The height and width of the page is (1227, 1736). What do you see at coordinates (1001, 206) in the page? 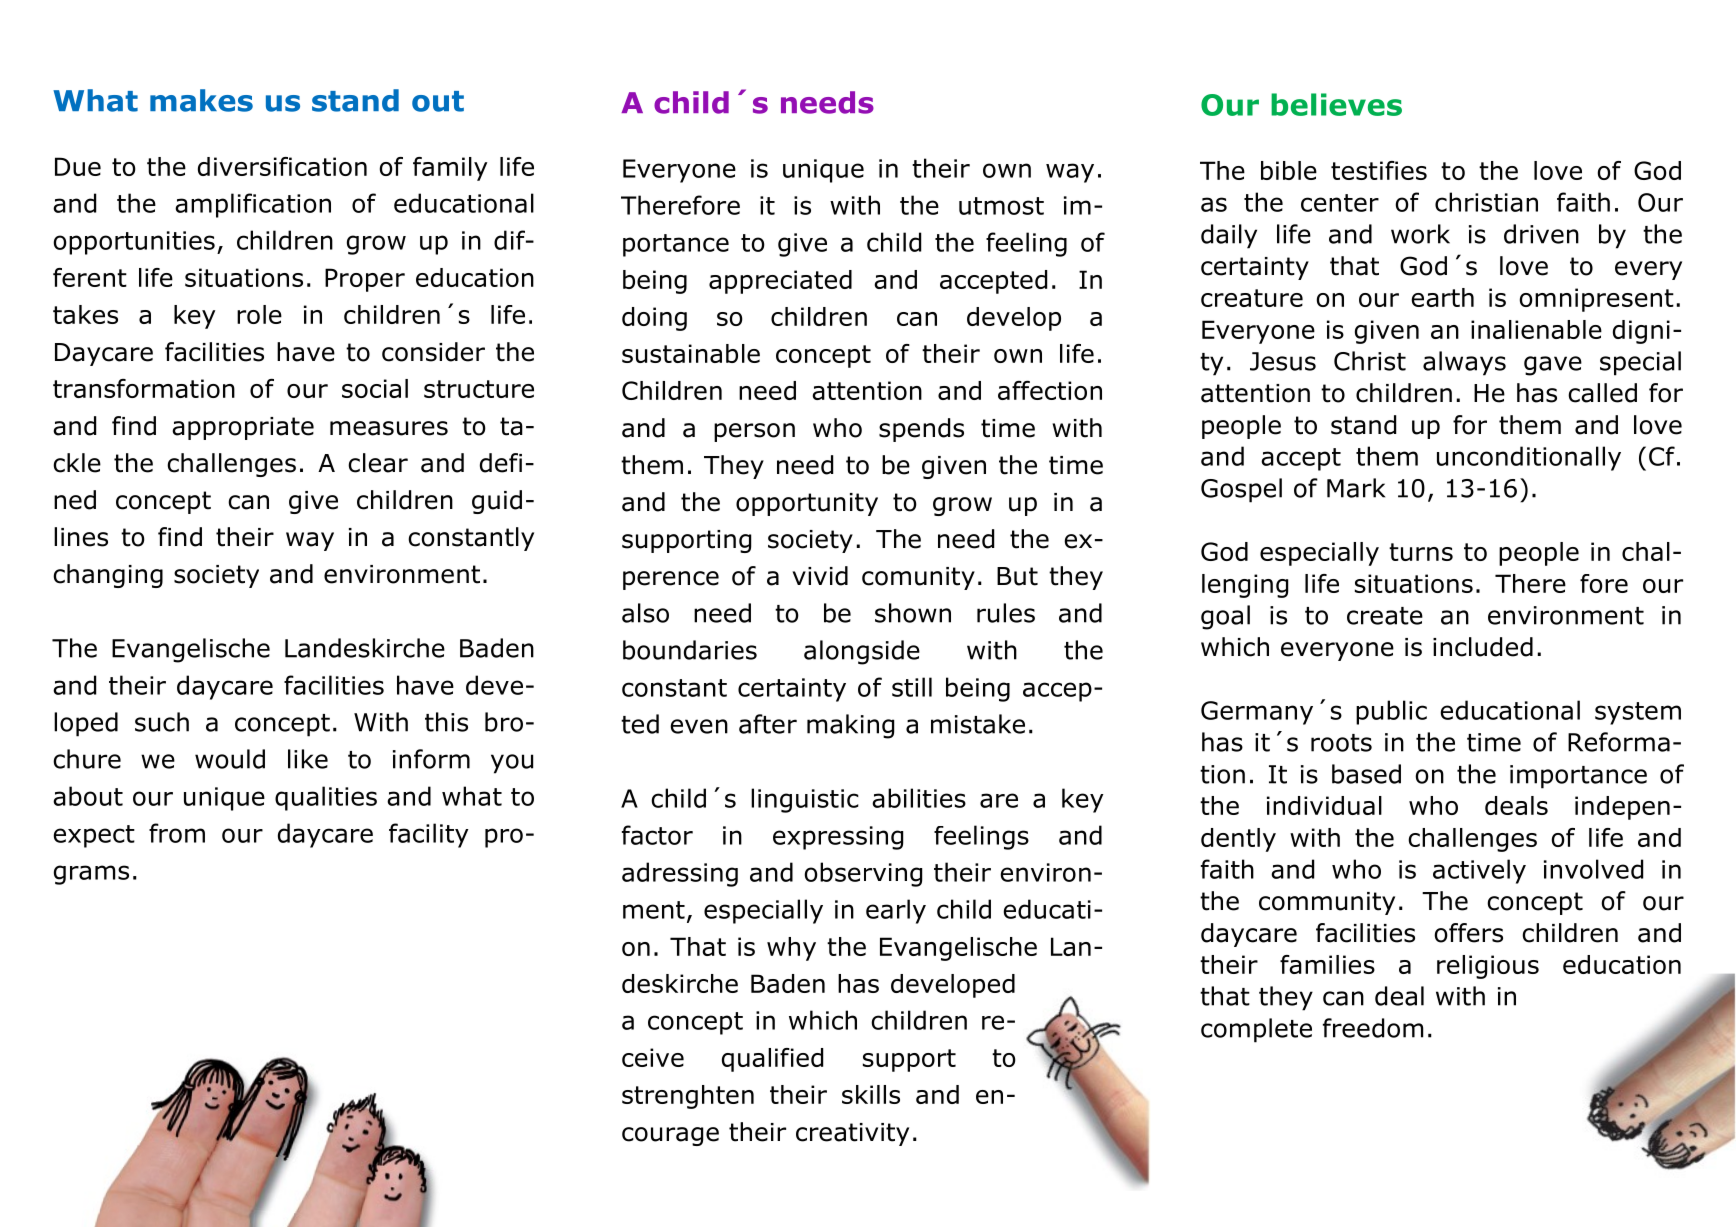
I see `utmost` at bounding box center [1001, 206].
